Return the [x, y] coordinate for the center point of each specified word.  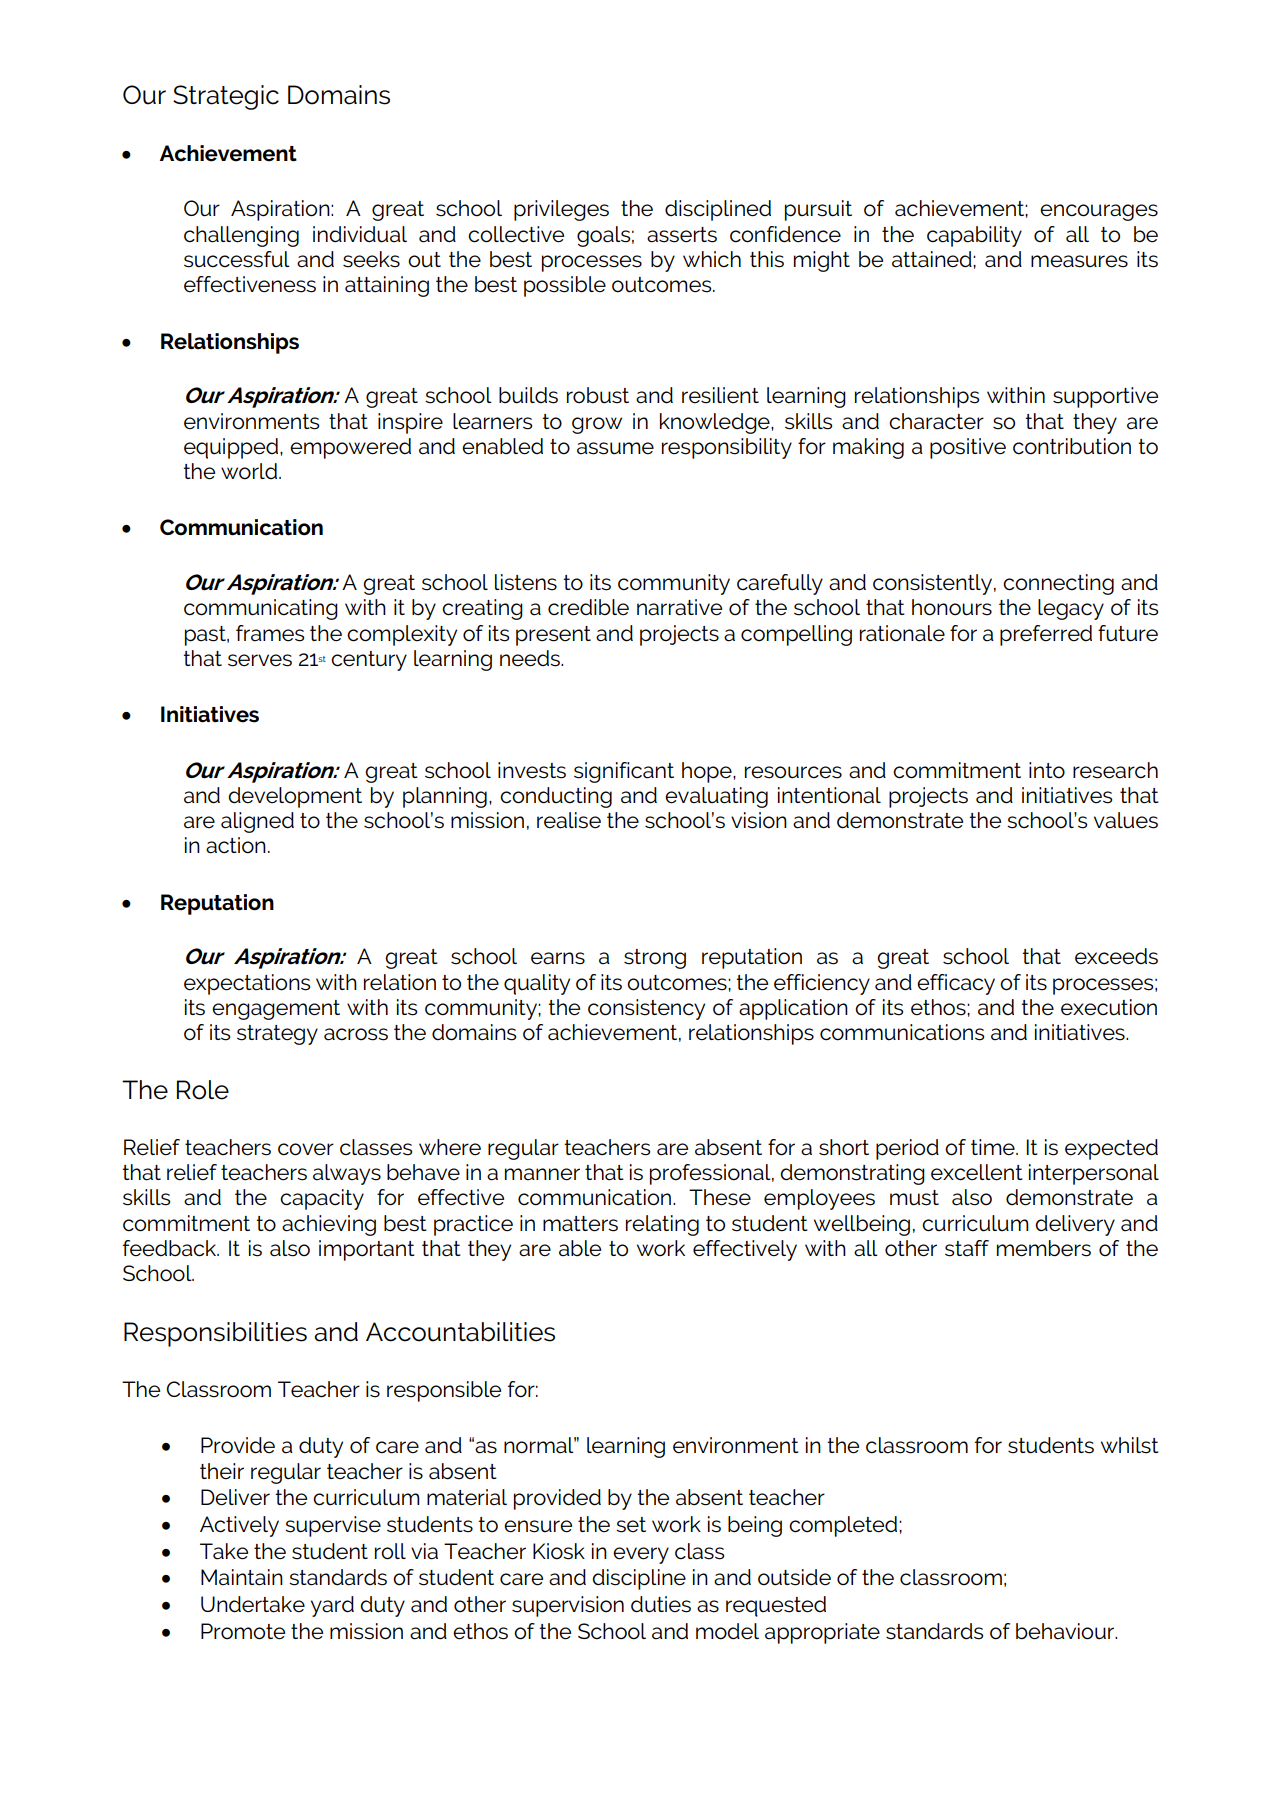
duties [661, 1604]
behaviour [1066, 1631]
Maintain [242, 1577]
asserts [682, 235]
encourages [1099, 212]
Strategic [226, 97]
